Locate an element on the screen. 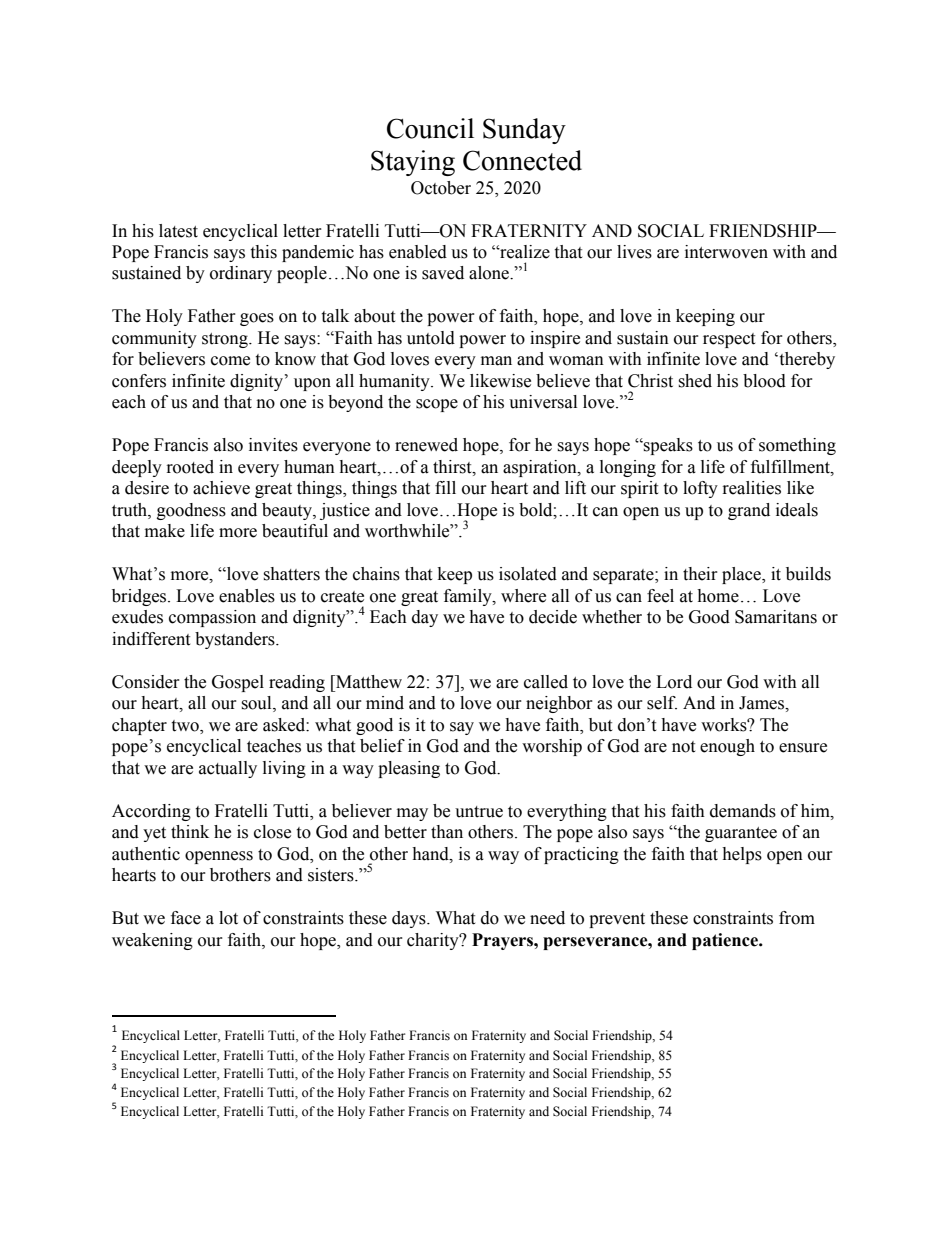 The height and width of the screenshot is (1233, 952). make is located at coordinates (165, 531).
